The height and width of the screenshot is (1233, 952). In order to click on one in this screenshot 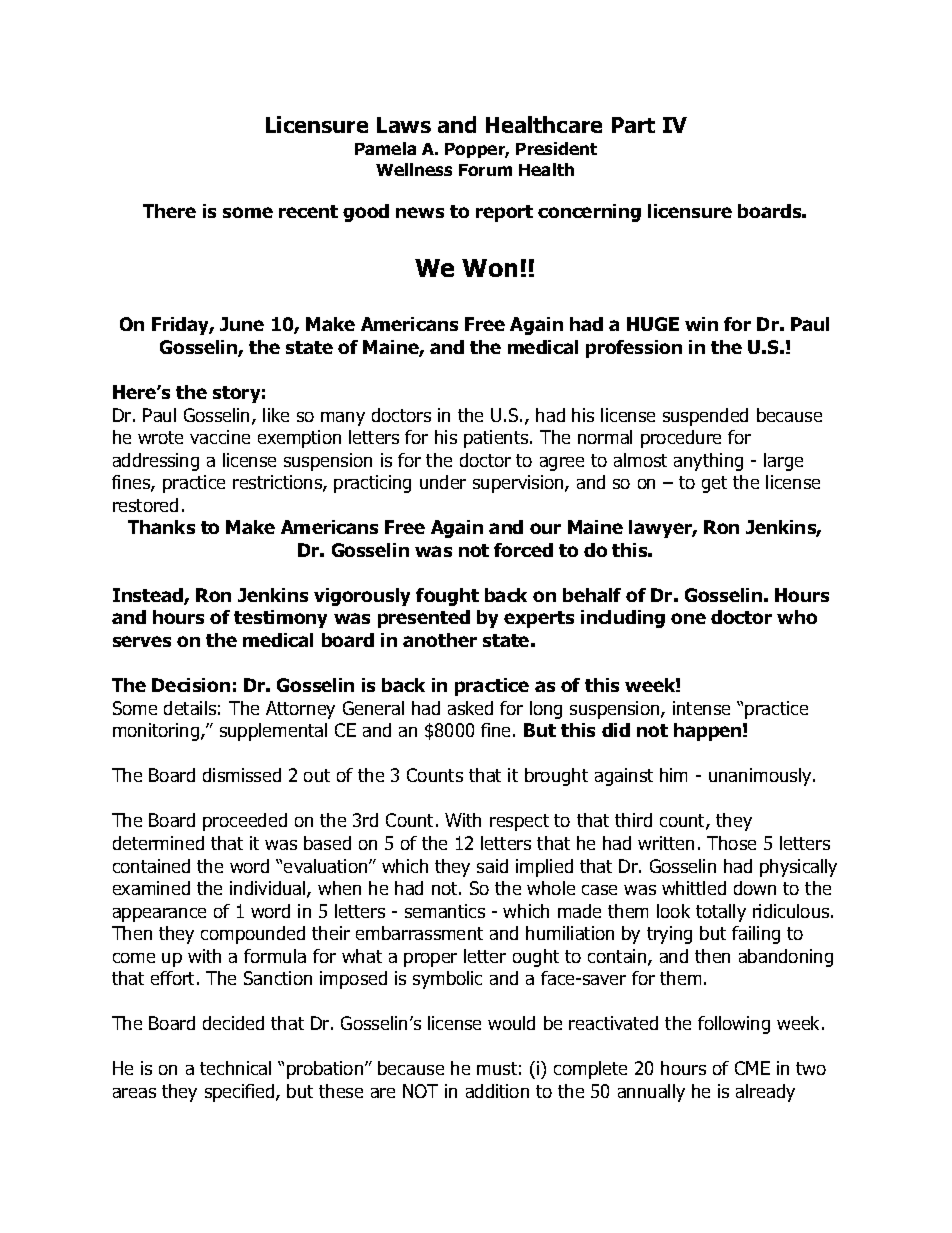, I will do `click(688, 618)`.
